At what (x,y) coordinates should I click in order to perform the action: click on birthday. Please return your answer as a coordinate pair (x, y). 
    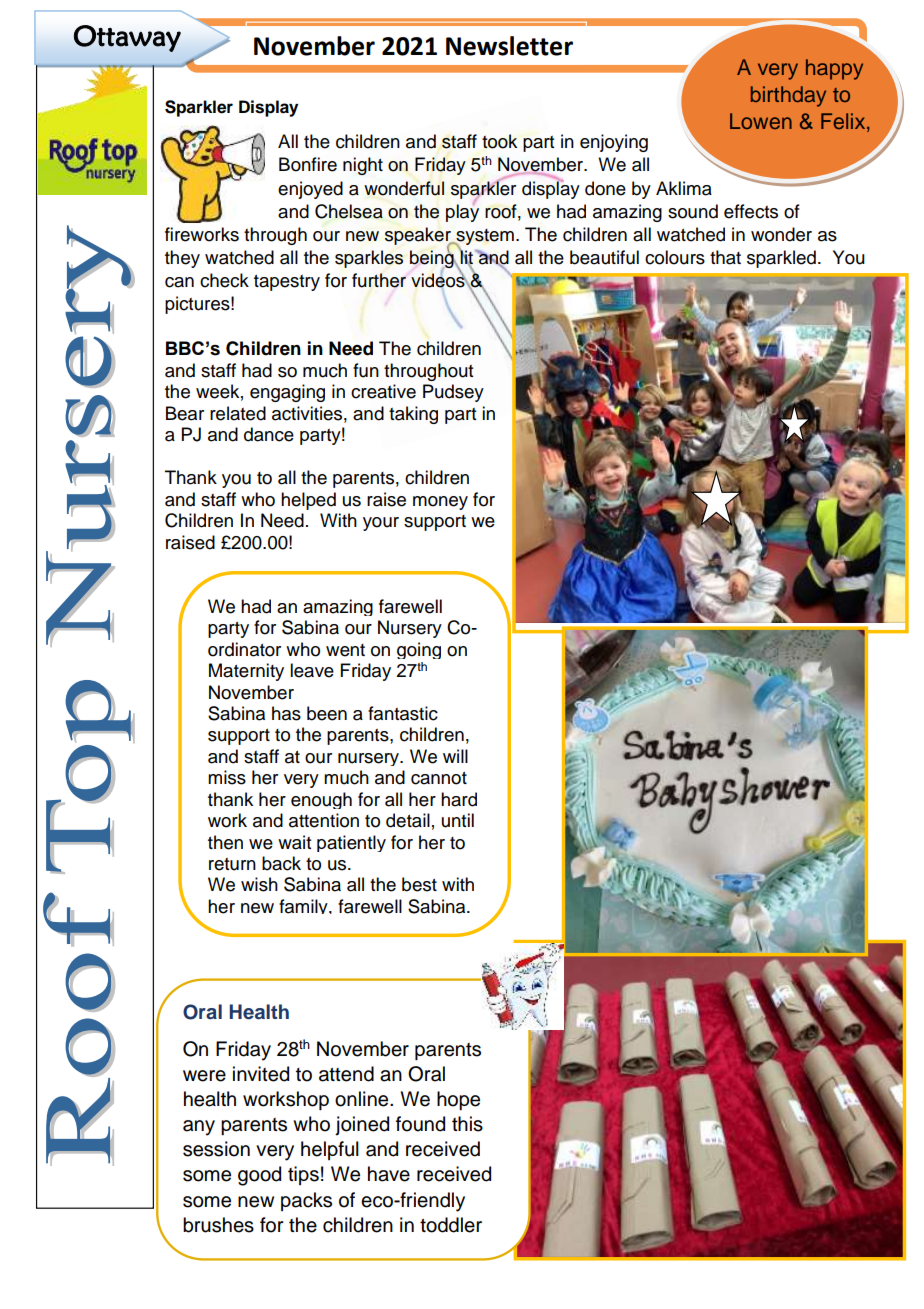
    Looking at the image, I should click on (788, 96).
